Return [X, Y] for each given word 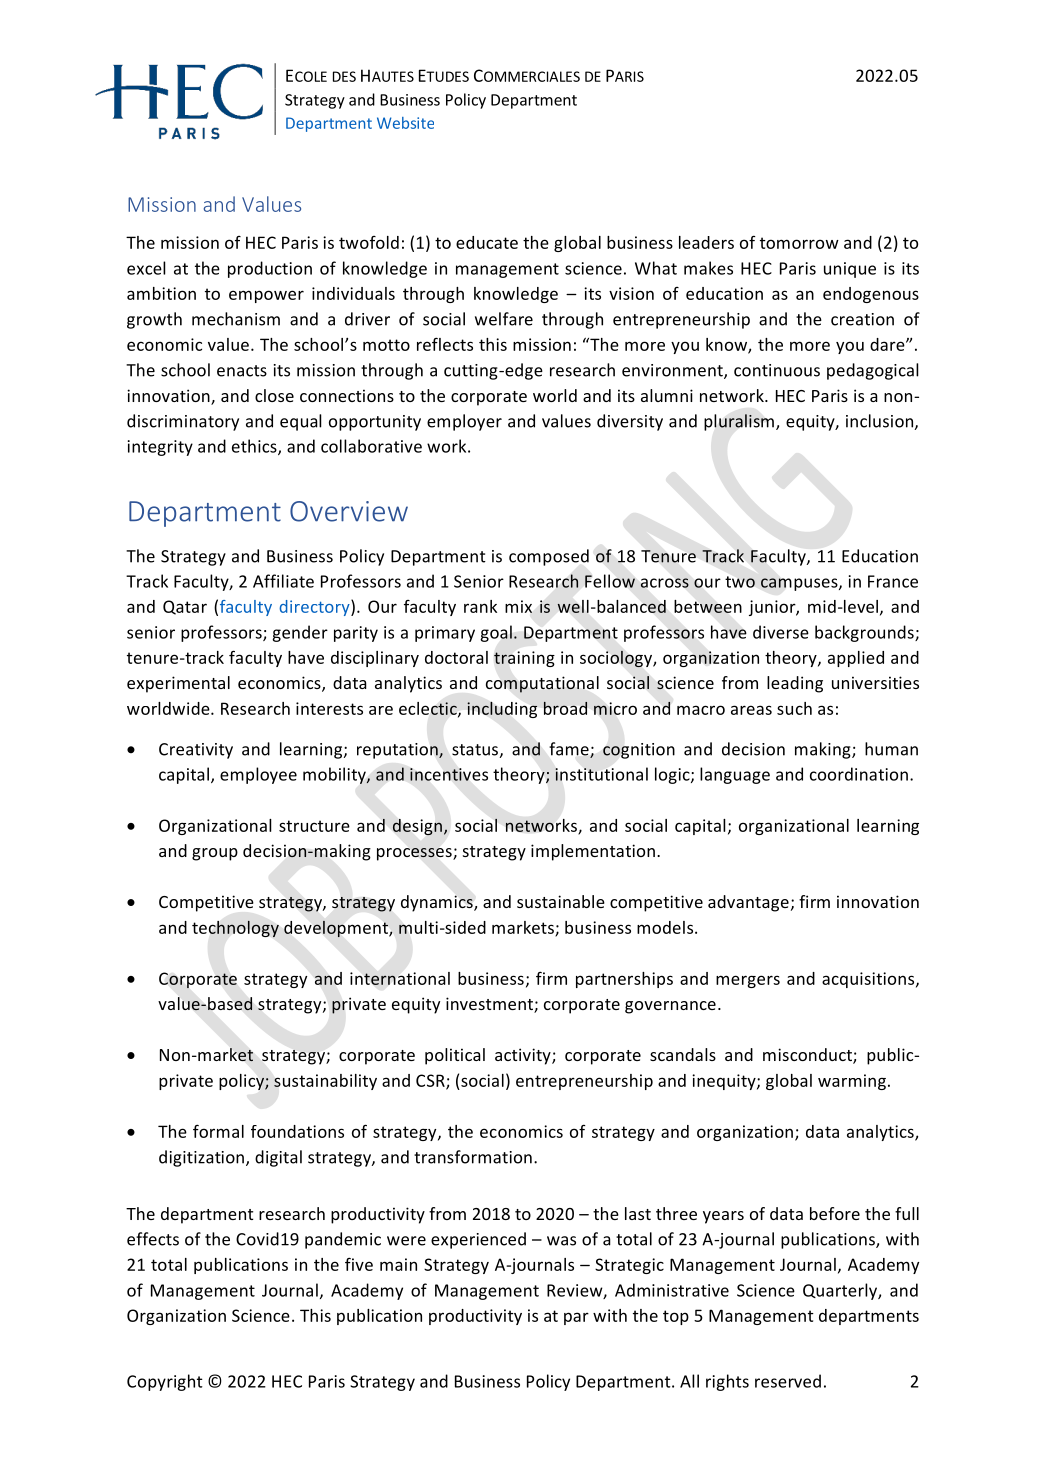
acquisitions [869, 980]
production [270, 269]
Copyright [165, 1382]
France [893, 581]
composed [549, 557]
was [561, 1241]
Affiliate [283, 581]
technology [235, 929]
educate [487, 242]
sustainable [561, 901]
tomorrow [799, 243]
